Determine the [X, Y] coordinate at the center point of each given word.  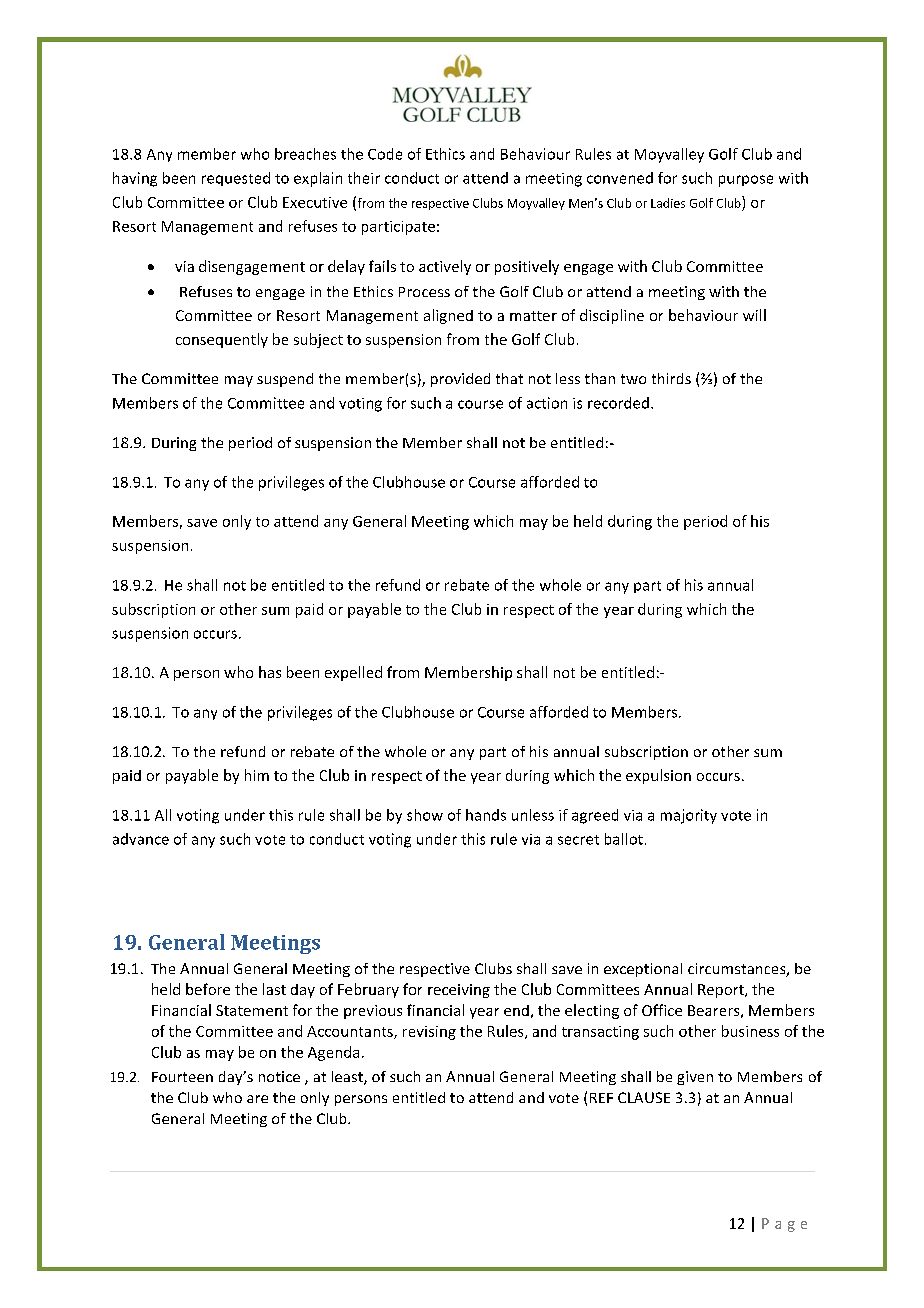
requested [236, 179]
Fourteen [182, 1077]
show [425, 815]
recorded [618, 403]
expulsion [658, 776]
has [270, 672]
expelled [353, 673]
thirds [671, 378]
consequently [222, 340]
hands [486, 815]
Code [385, 154]
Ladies [668, 203]
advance [141, 839]
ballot [624, 839]
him [257, 775]
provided [460, 380]
